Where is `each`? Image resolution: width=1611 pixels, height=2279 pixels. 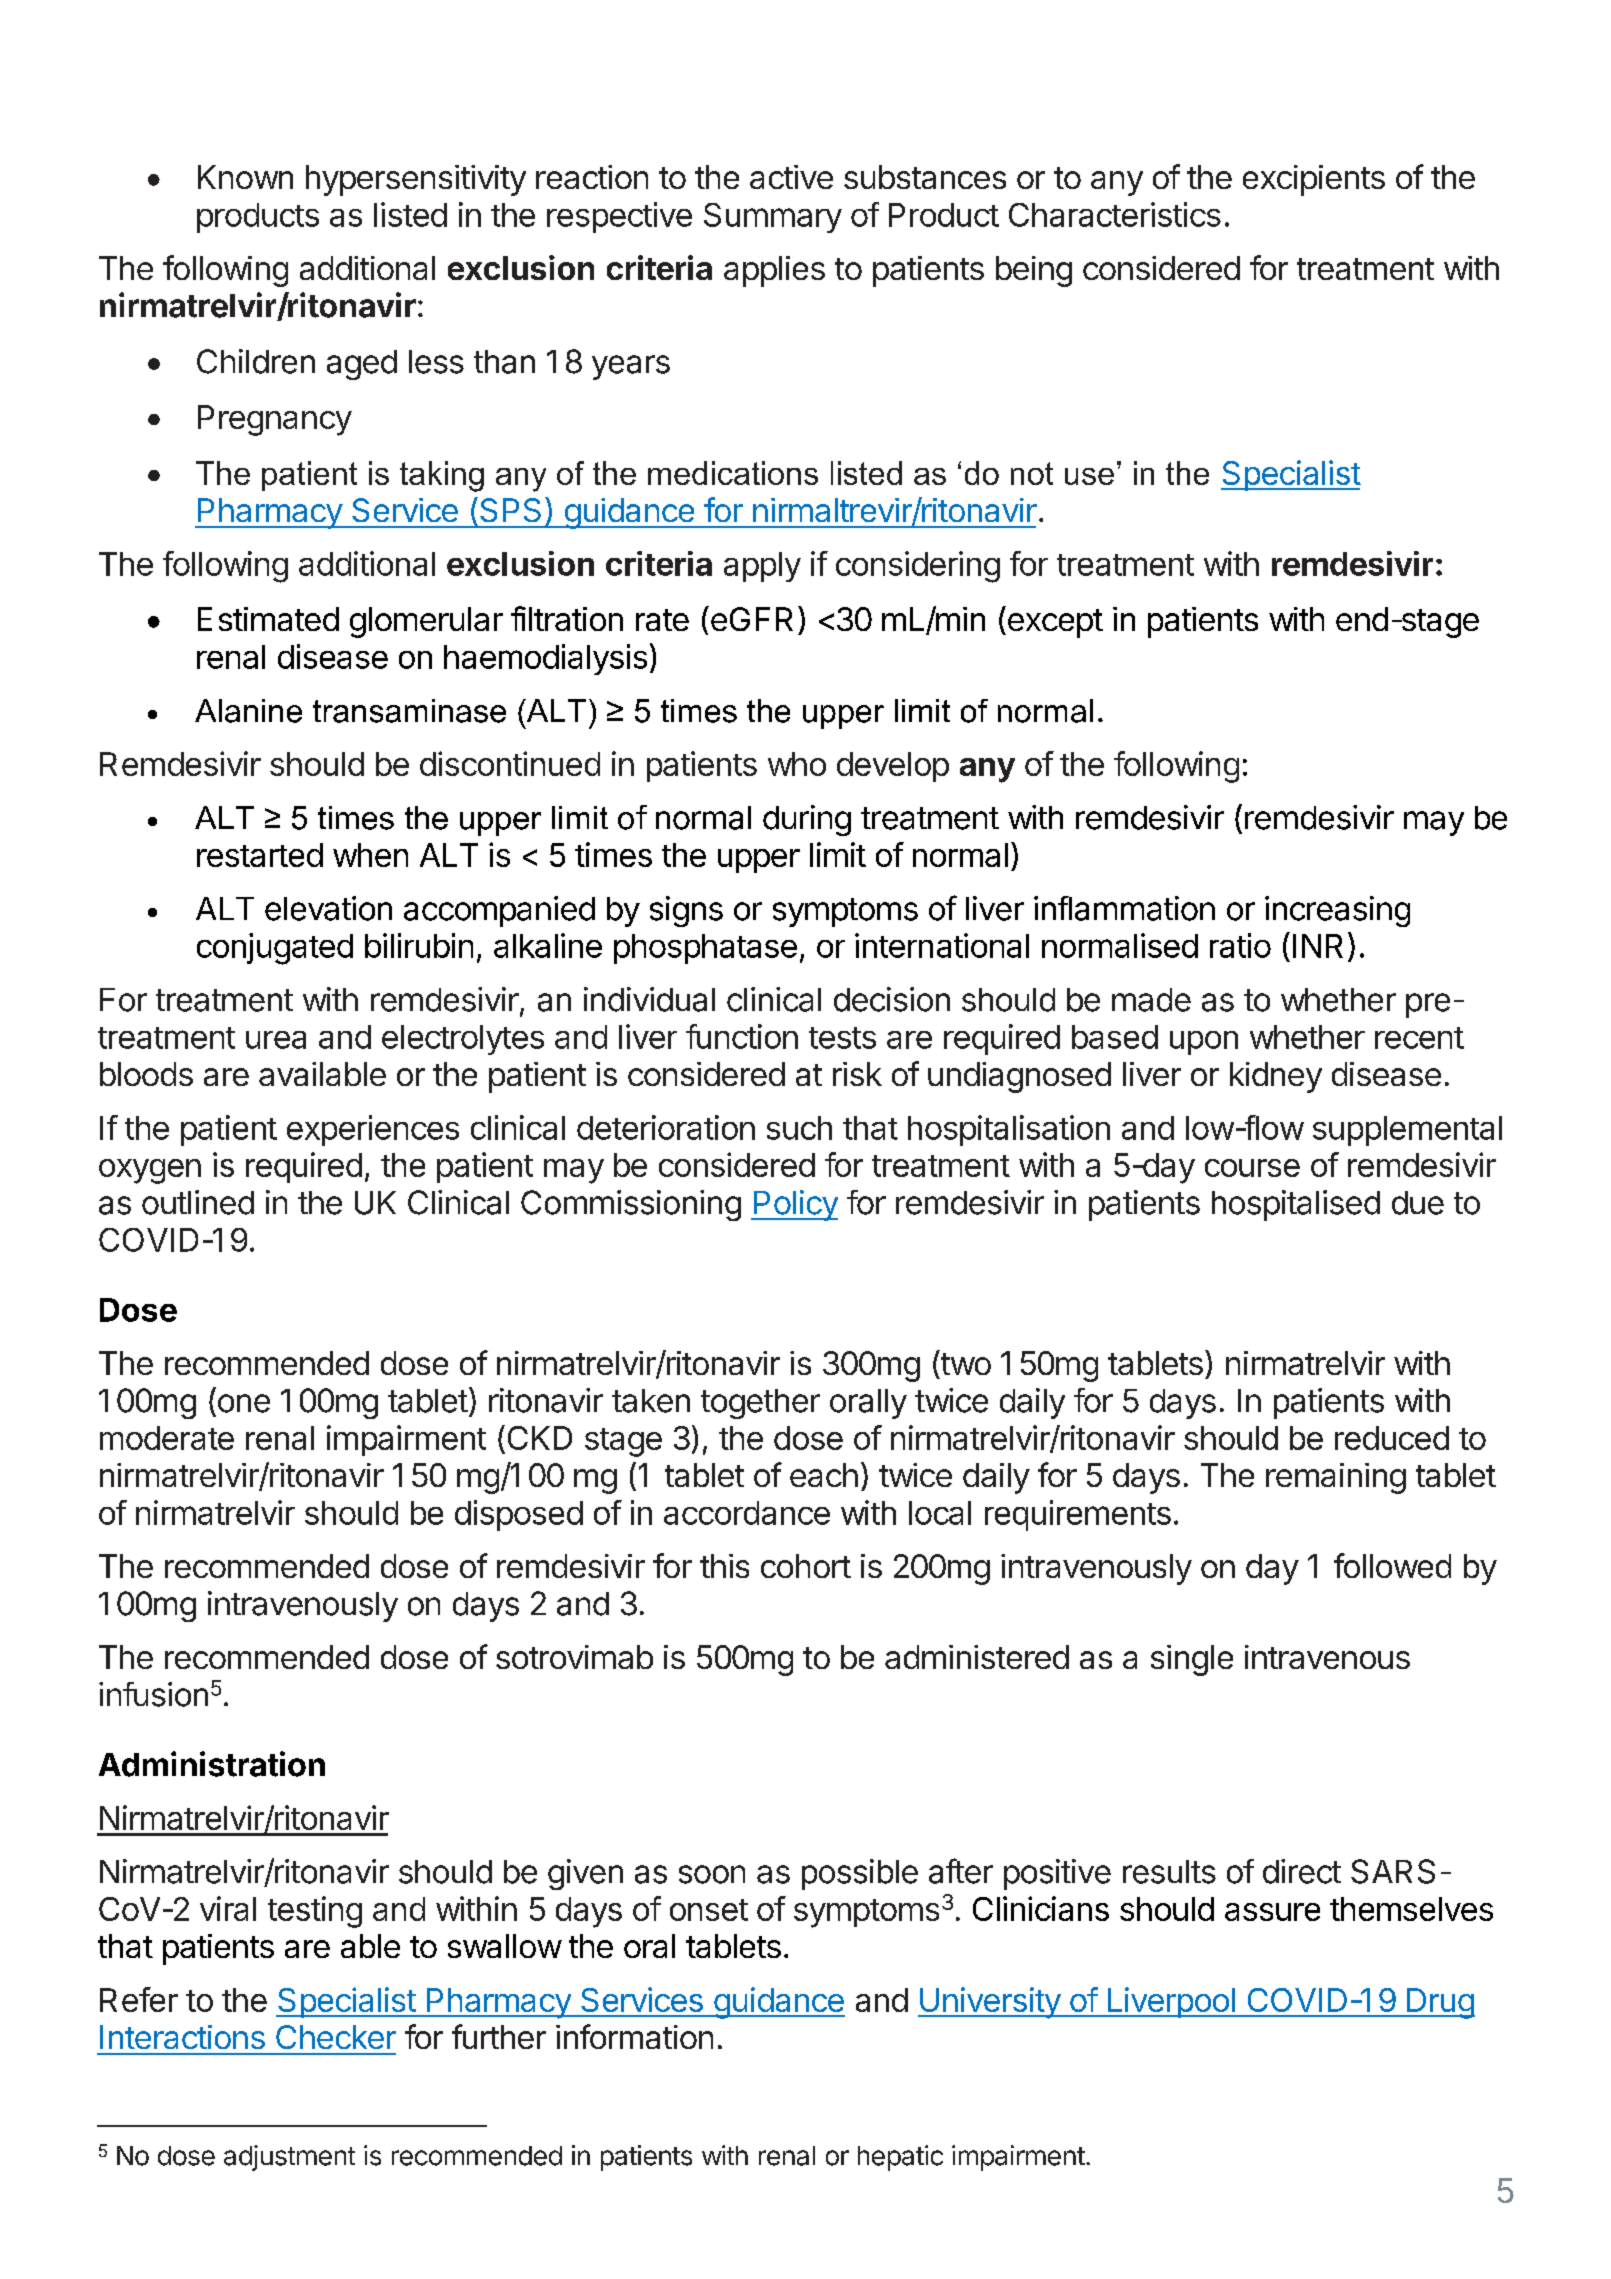
each is located at coordinates (824, 1475).
